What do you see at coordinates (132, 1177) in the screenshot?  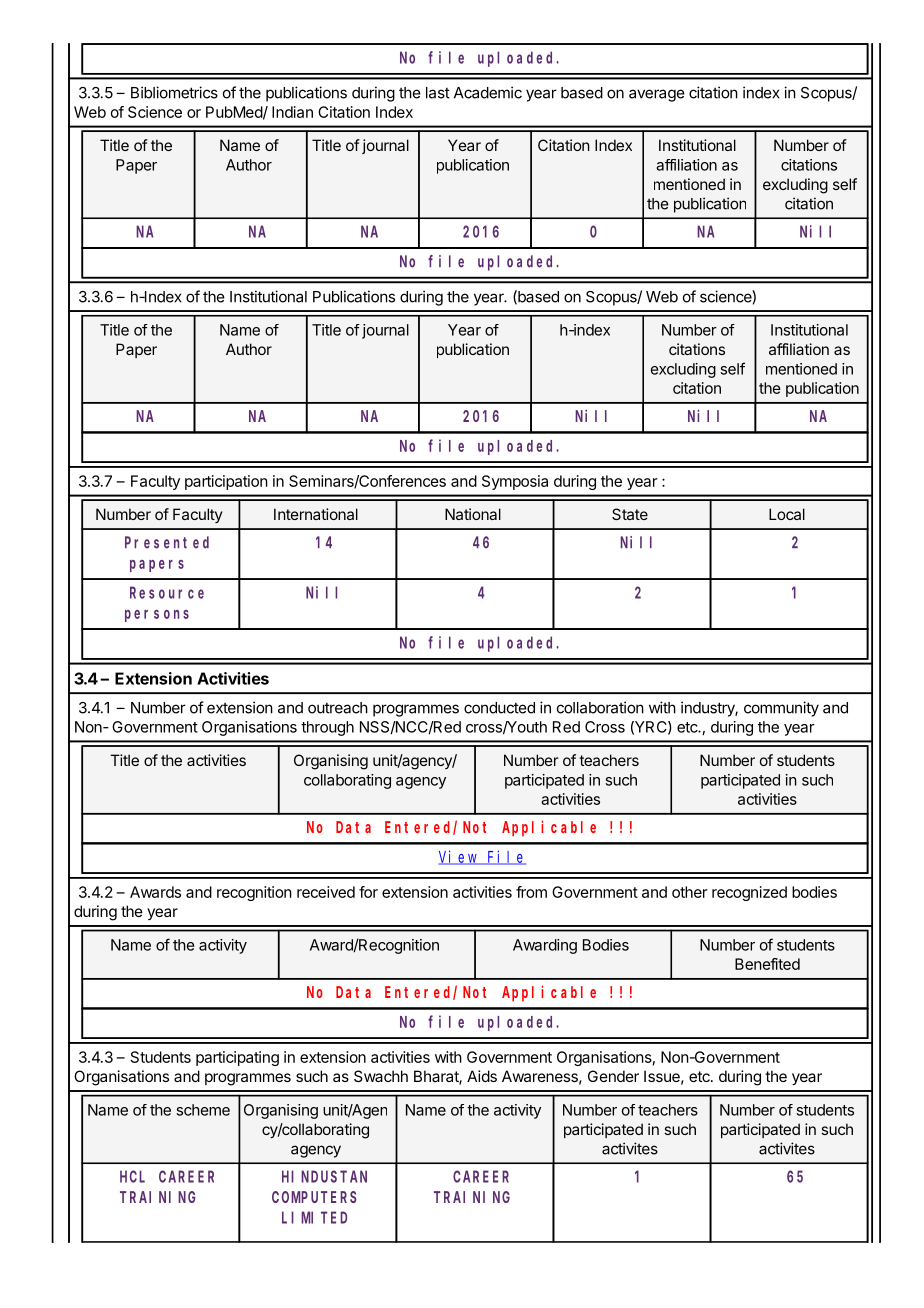 I see `HCL` at bounding box center [132, 1177].
